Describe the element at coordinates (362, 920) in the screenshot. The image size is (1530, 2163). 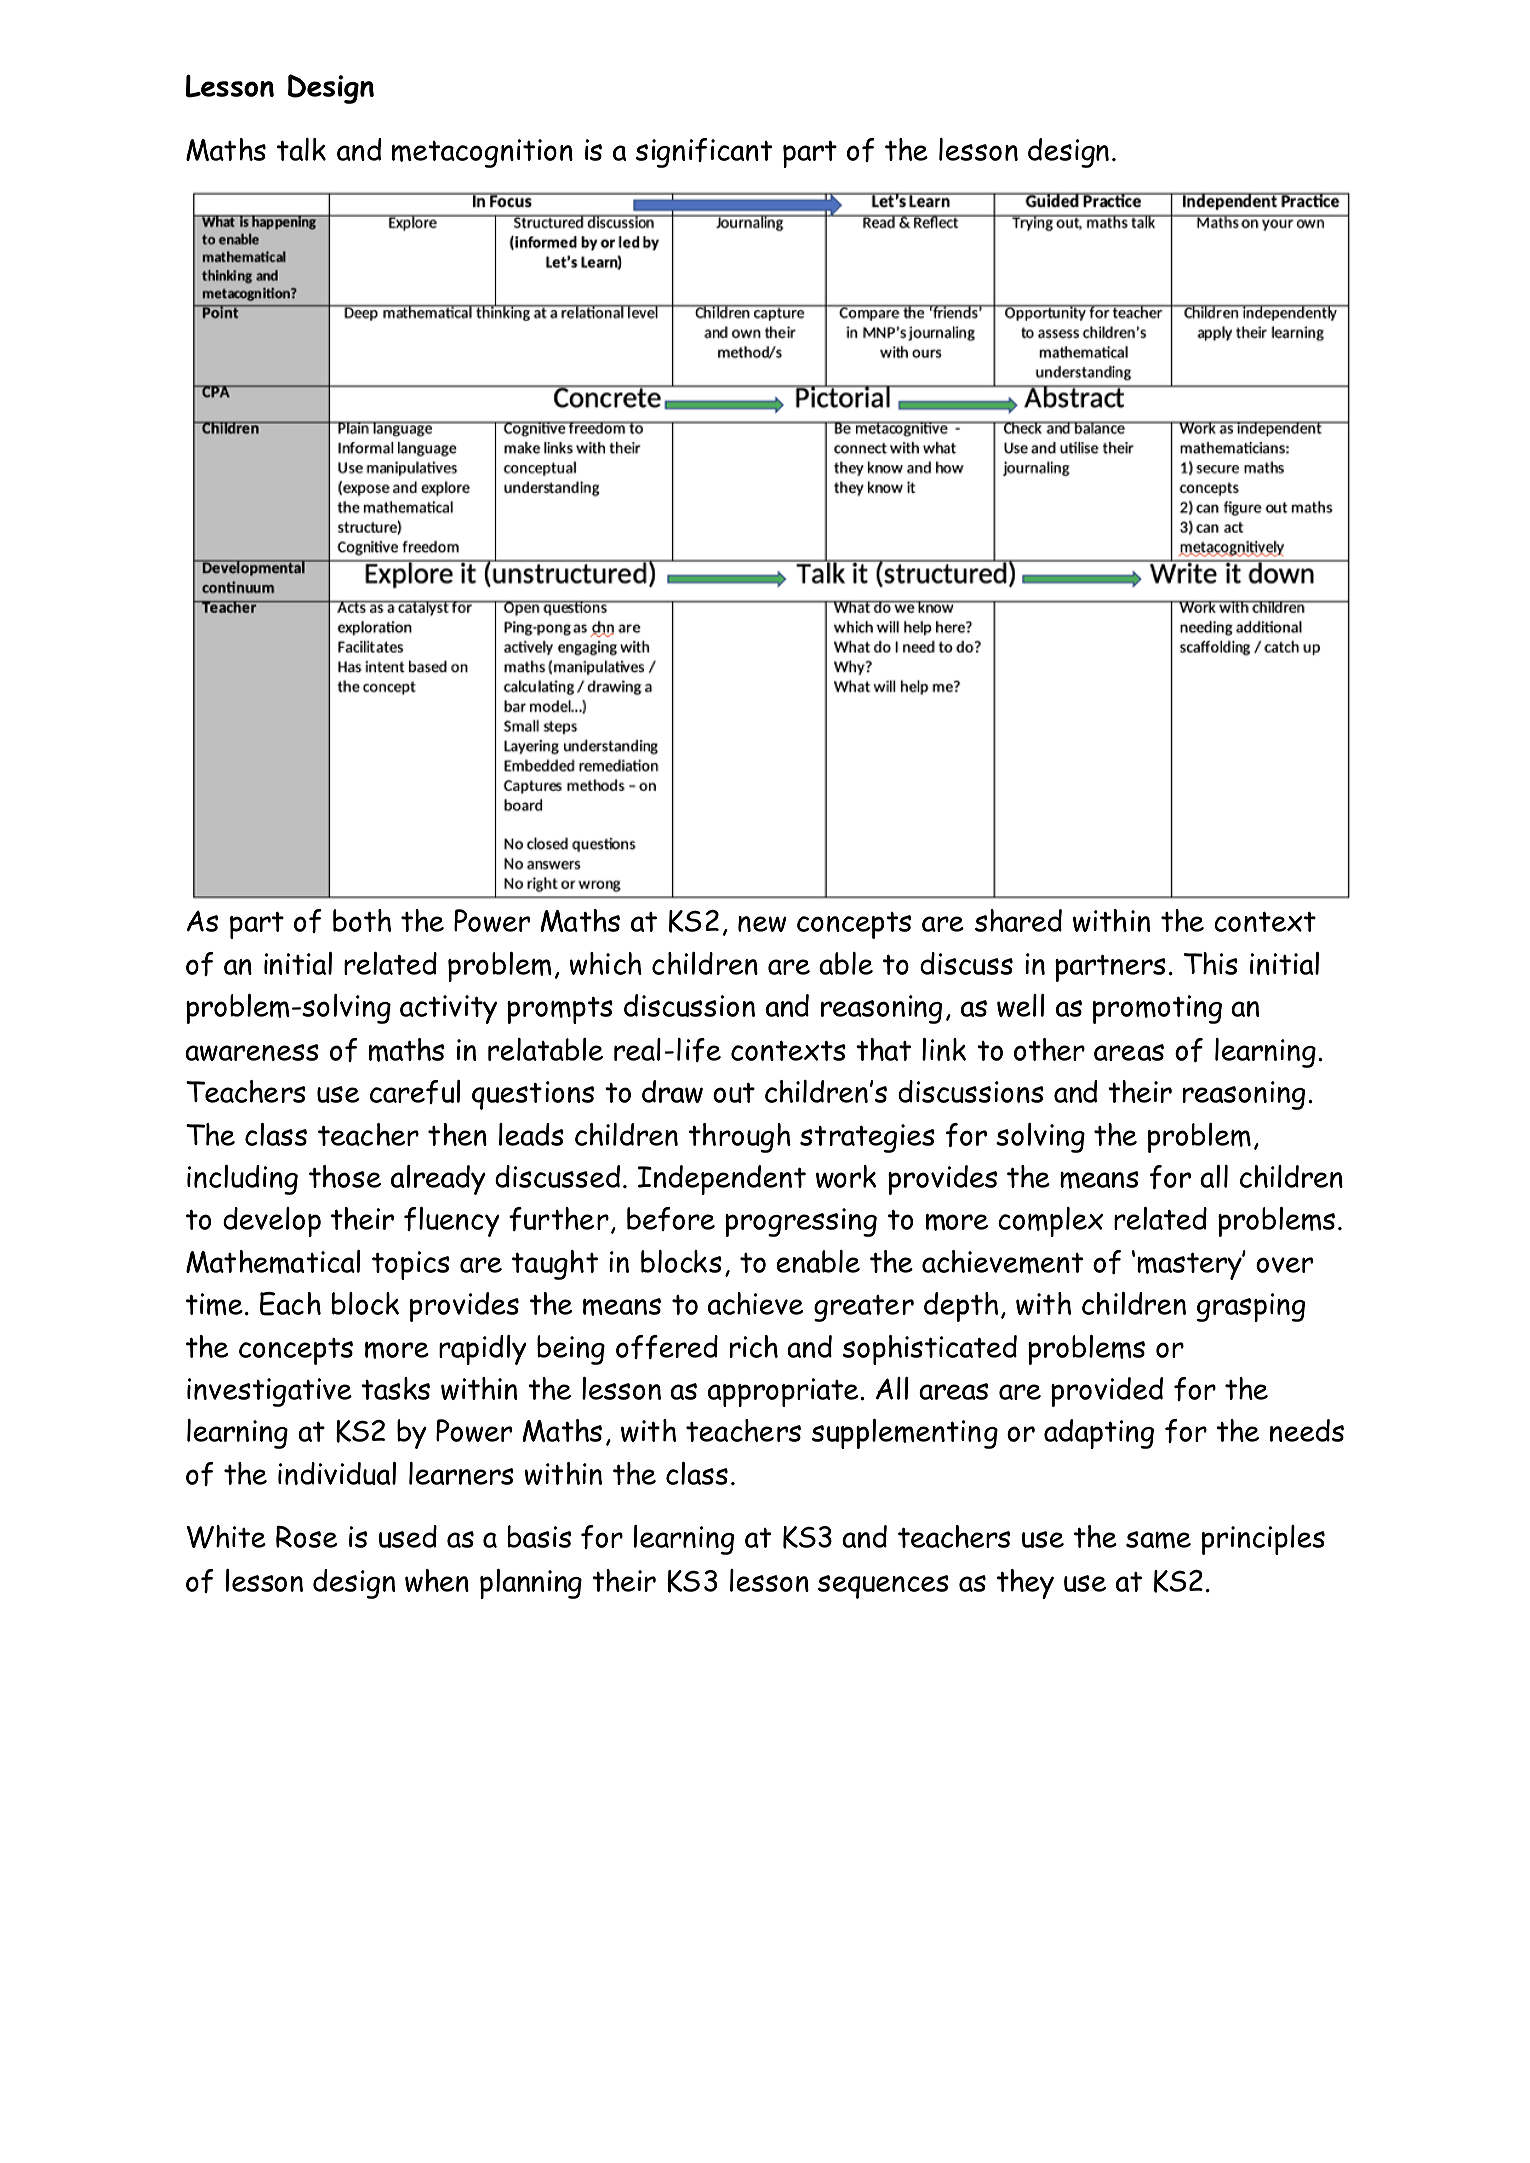
I see `both` at that location.
